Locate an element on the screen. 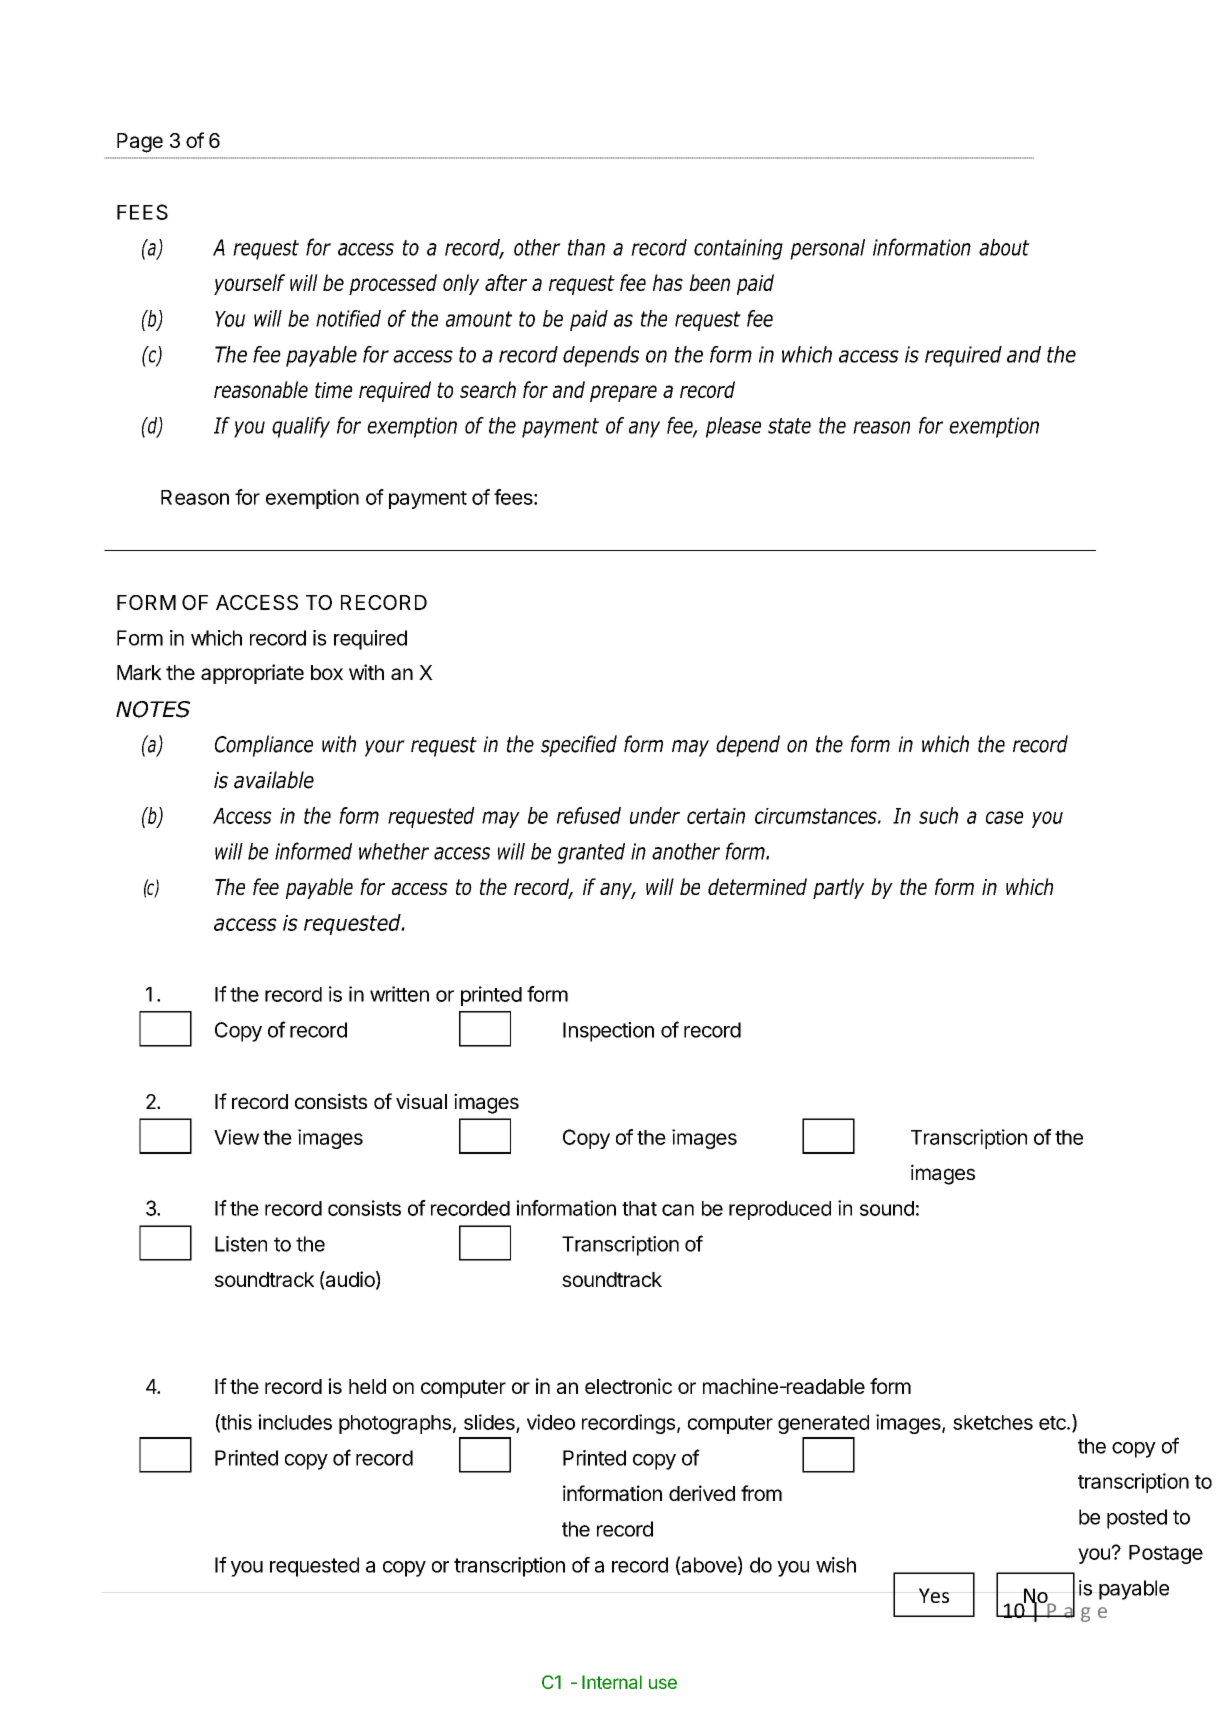 This screenshot has height=1724, width=1218. whether is located at coordinates (394, 851).
